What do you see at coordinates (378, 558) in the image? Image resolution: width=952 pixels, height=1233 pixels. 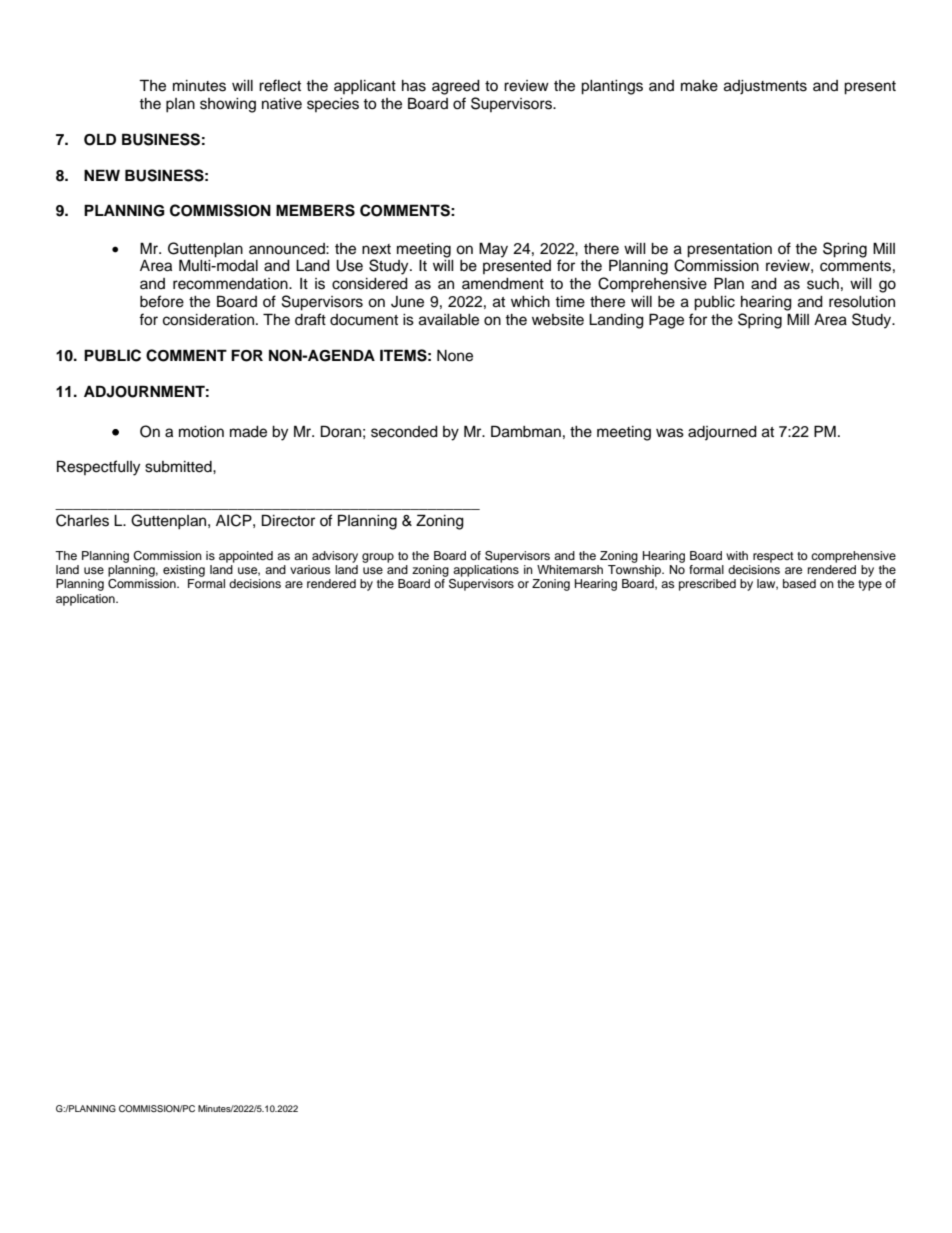 I see `group` at bounding box center [378, 558].
